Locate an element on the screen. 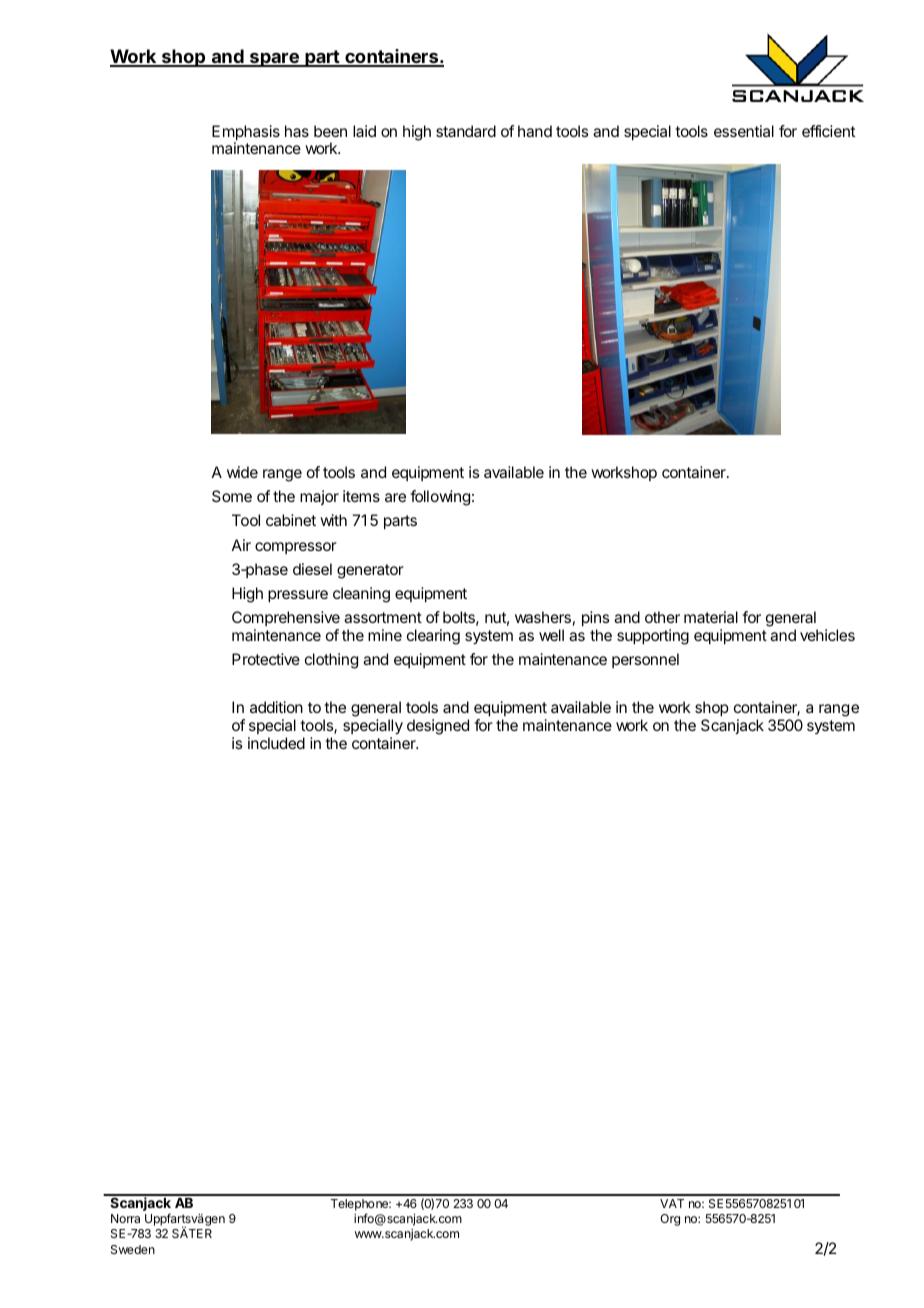 The width and height of the screenshot is (924, 1308). material is located at coordinates (711, 617).
